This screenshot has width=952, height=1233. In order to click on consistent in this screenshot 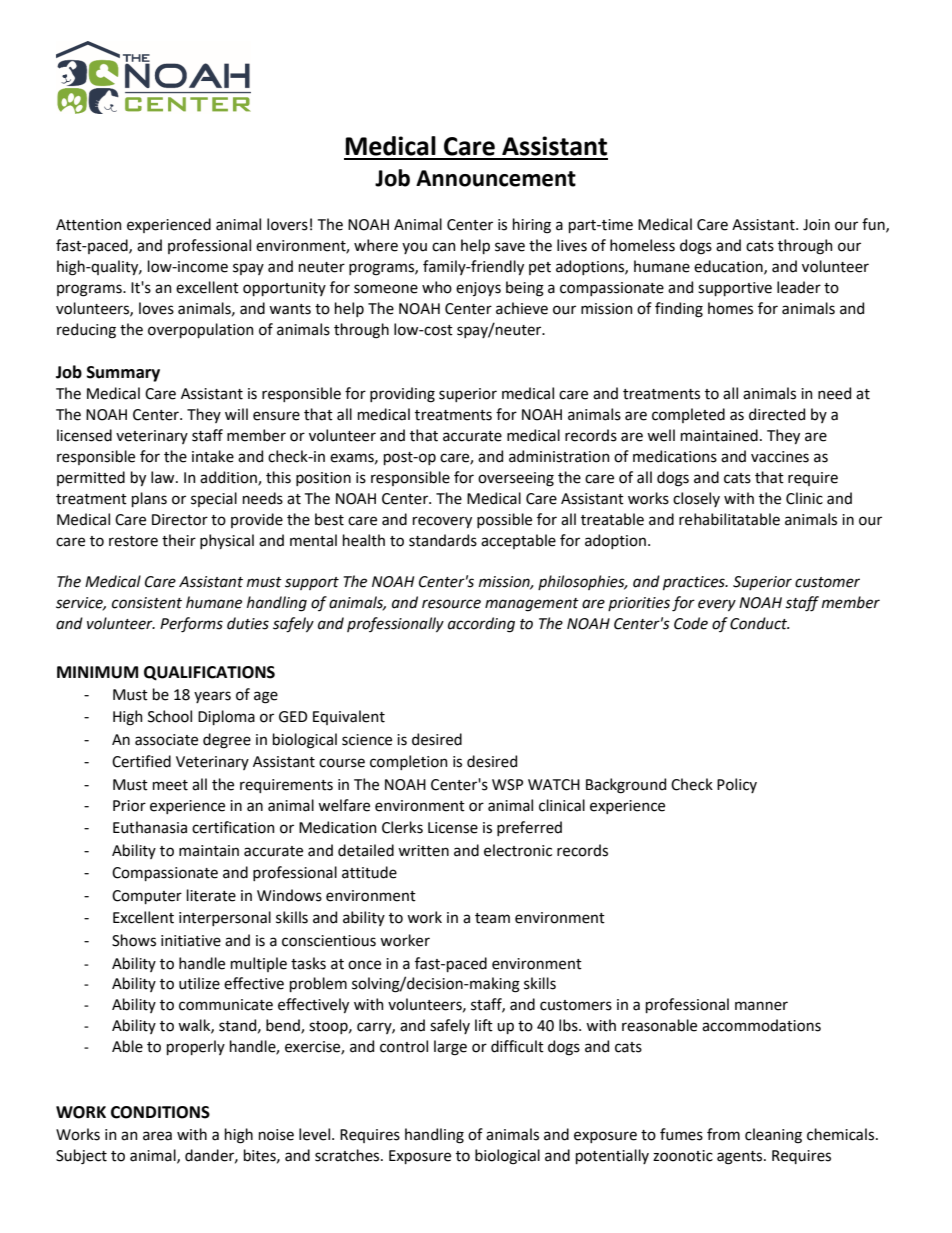, I will do `click(147, 603)`.
